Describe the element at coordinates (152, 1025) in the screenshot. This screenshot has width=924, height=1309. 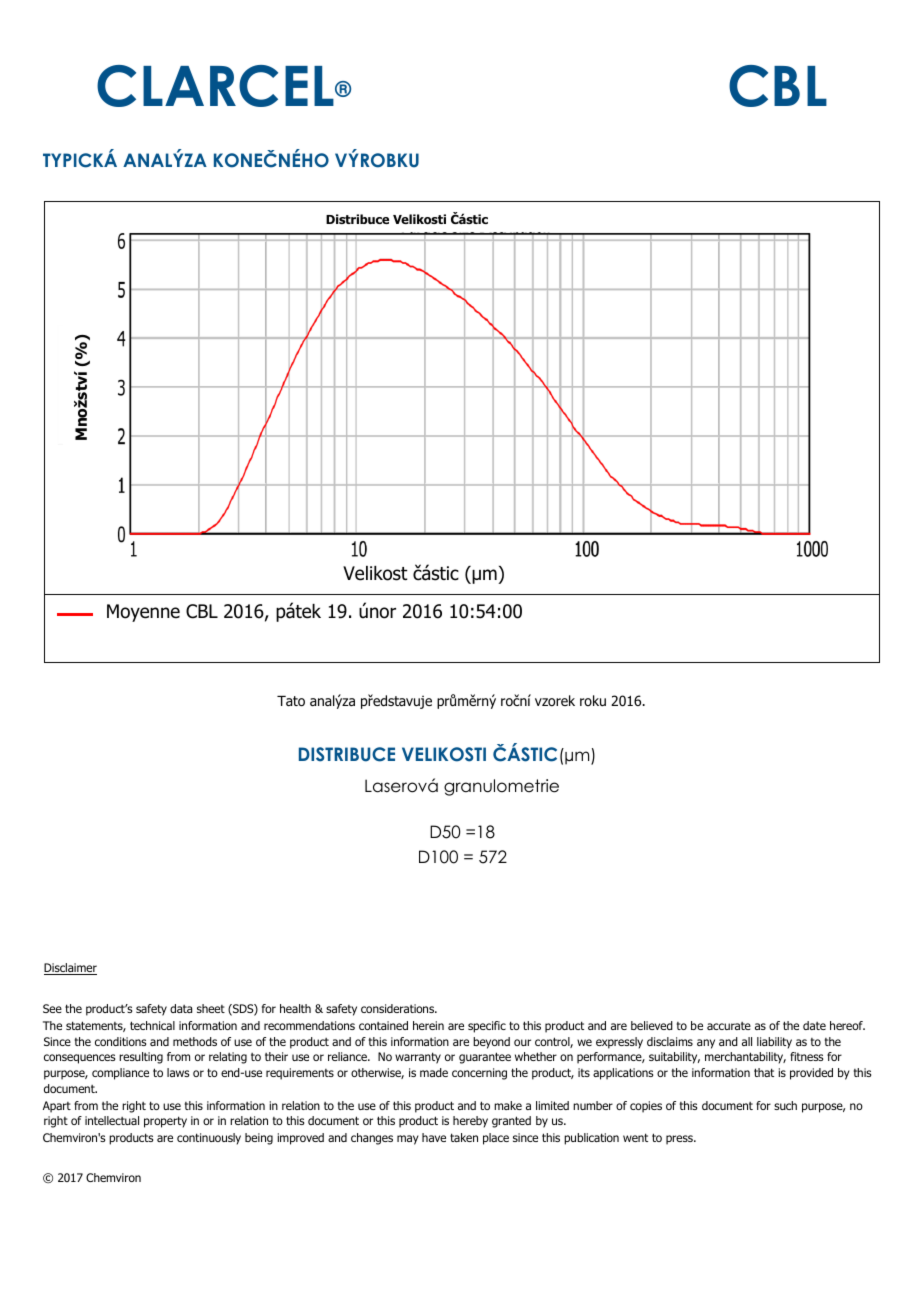
I see `technical` at that location.
